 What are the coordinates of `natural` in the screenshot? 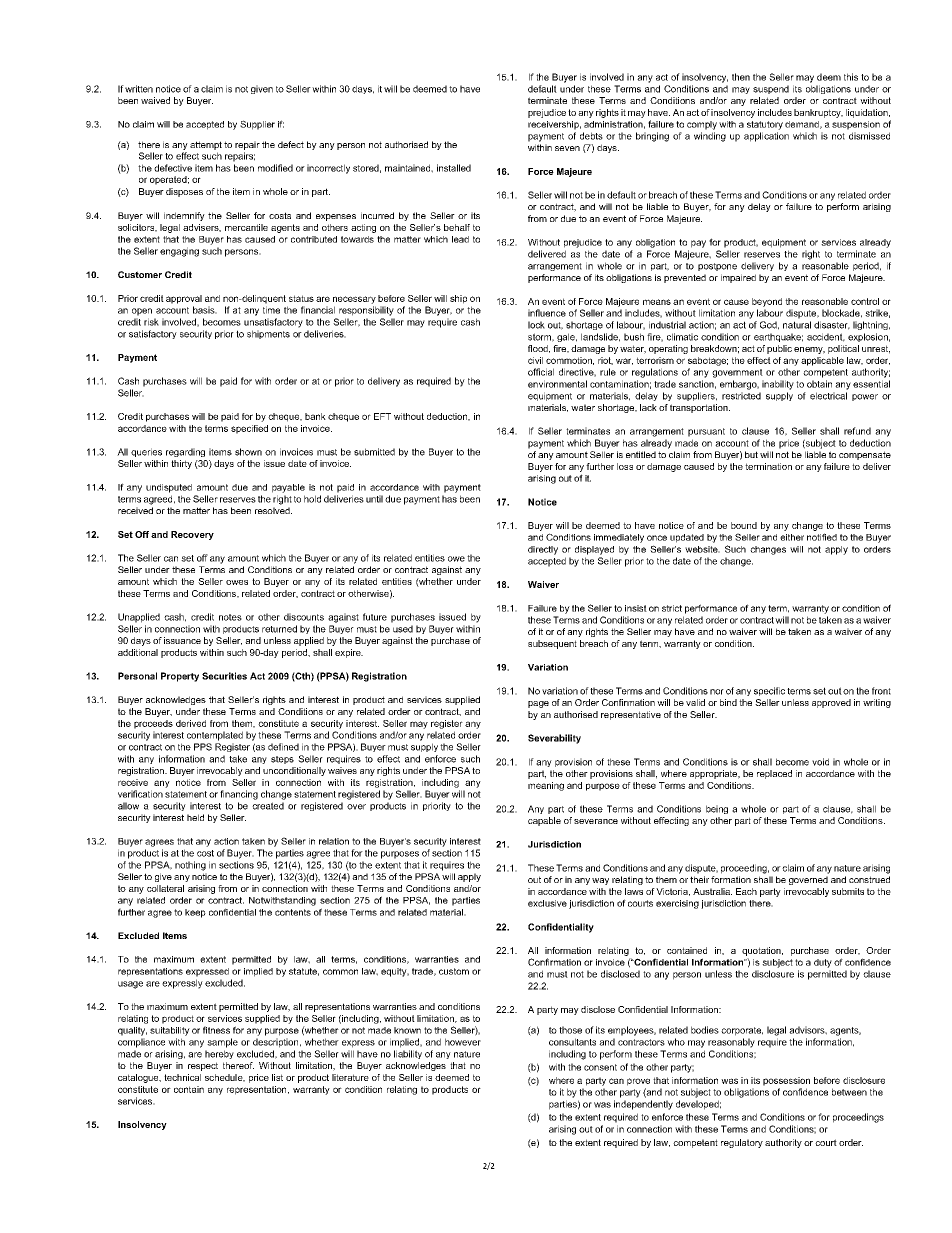 It's located at (797, 325).
